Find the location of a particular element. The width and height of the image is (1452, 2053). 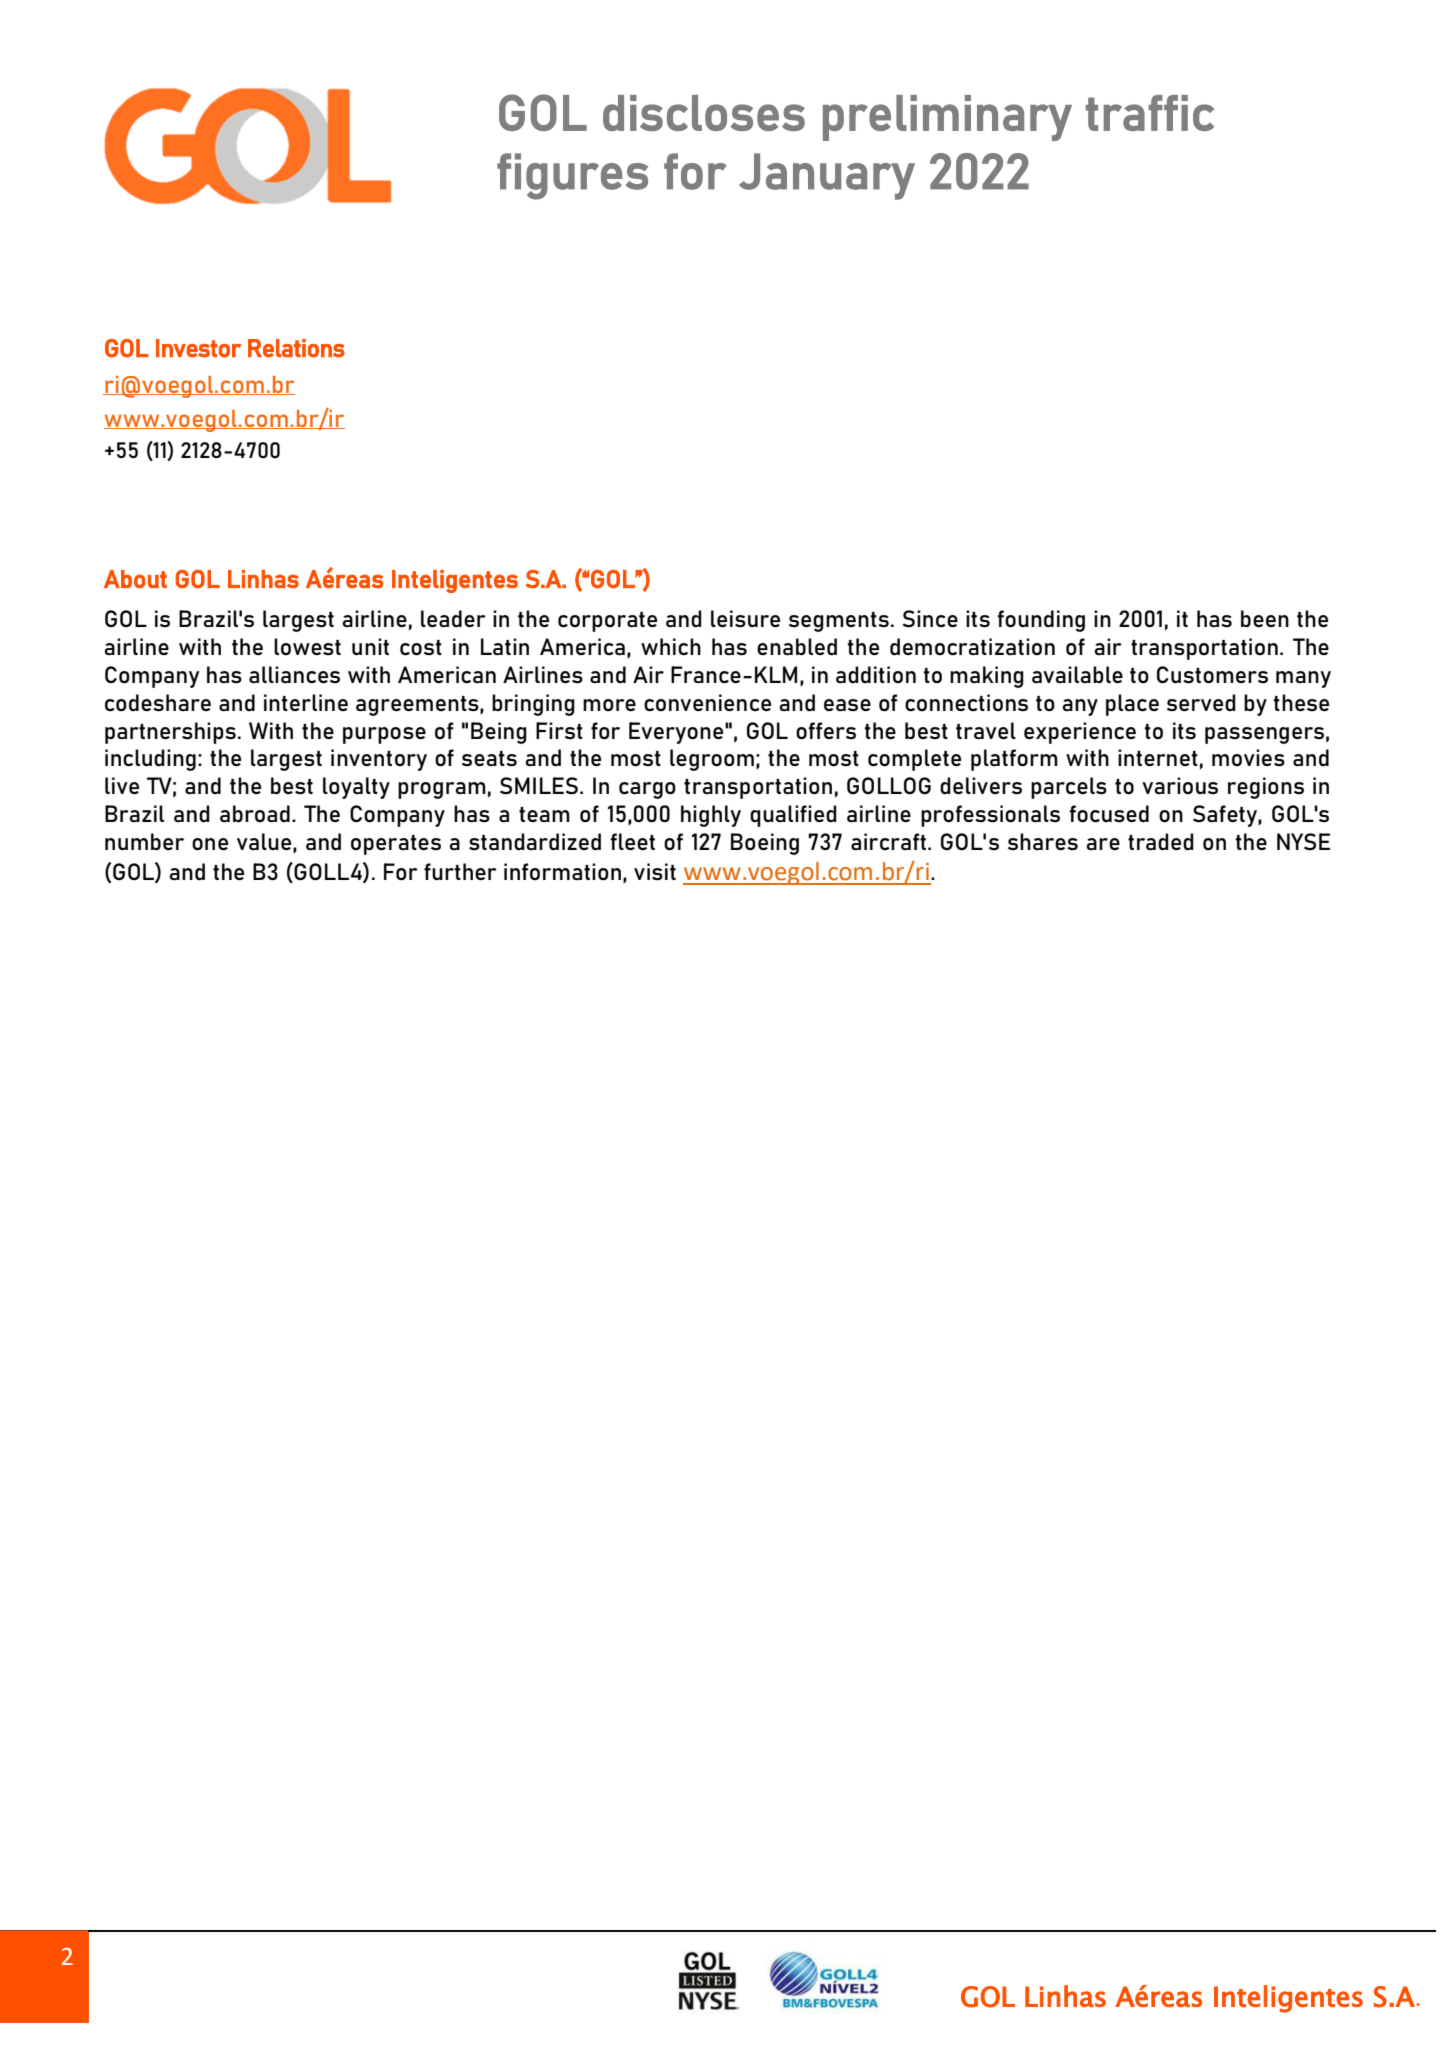

leisure is located at coordinates (745, 618).
